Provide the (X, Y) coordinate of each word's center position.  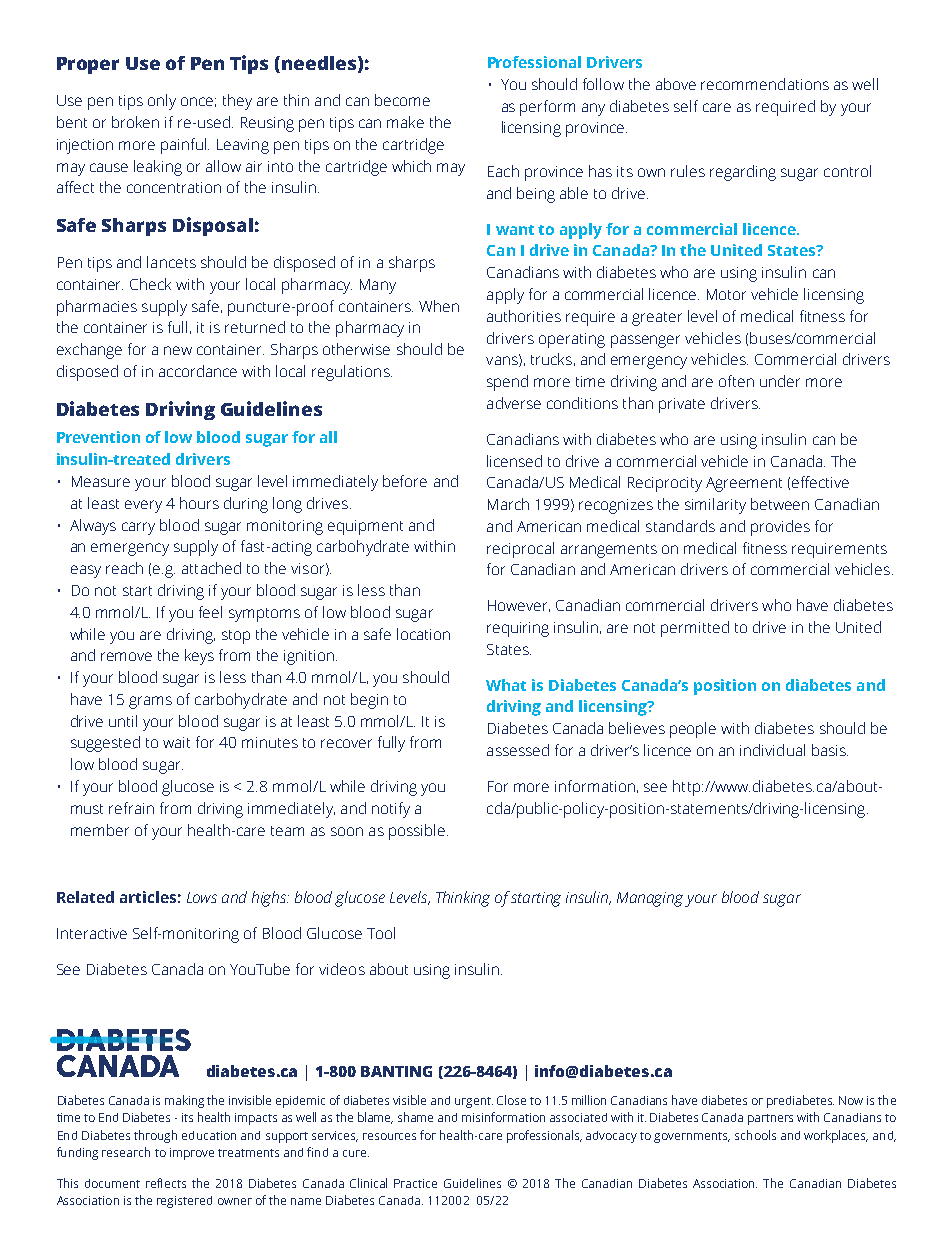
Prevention (98, 437)
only (162, 102)
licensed (514, 461)
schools (755, 1135)
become (402, 100)
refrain (131, 808)
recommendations (765, 84)
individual (772, 750)
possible (417, 832)
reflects (166, 1183)
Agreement (744, 484)
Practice (415, 1183)
